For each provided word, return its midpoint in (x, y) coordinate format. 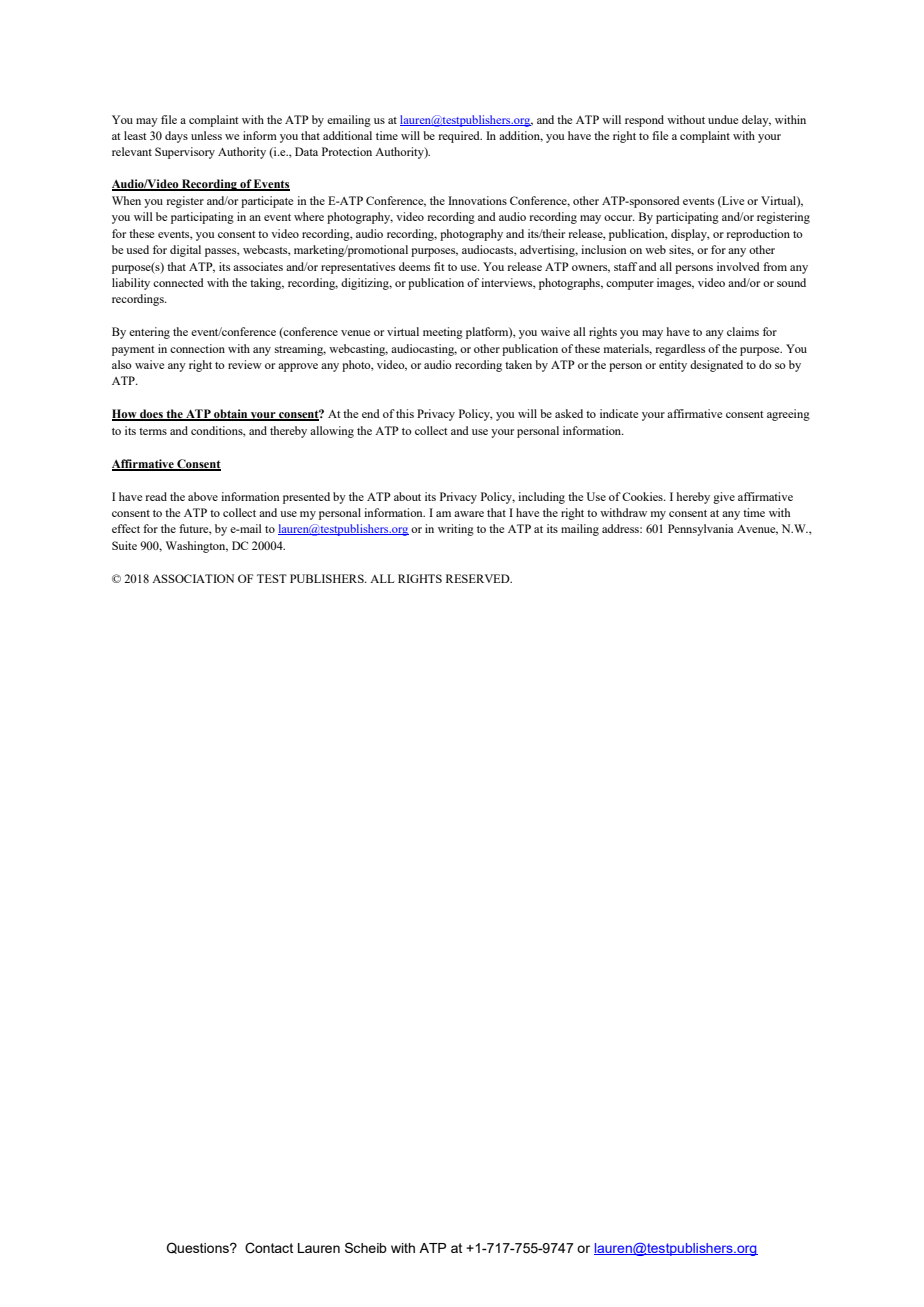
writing (456, 530)
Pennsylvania (701, 530)
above (203, 496)
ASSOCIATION (193, 578)
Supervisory (185, 153)
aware (469, 514)
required (460, 137)
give (724, 498)
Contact (269, 1248)
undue (723, 119)
